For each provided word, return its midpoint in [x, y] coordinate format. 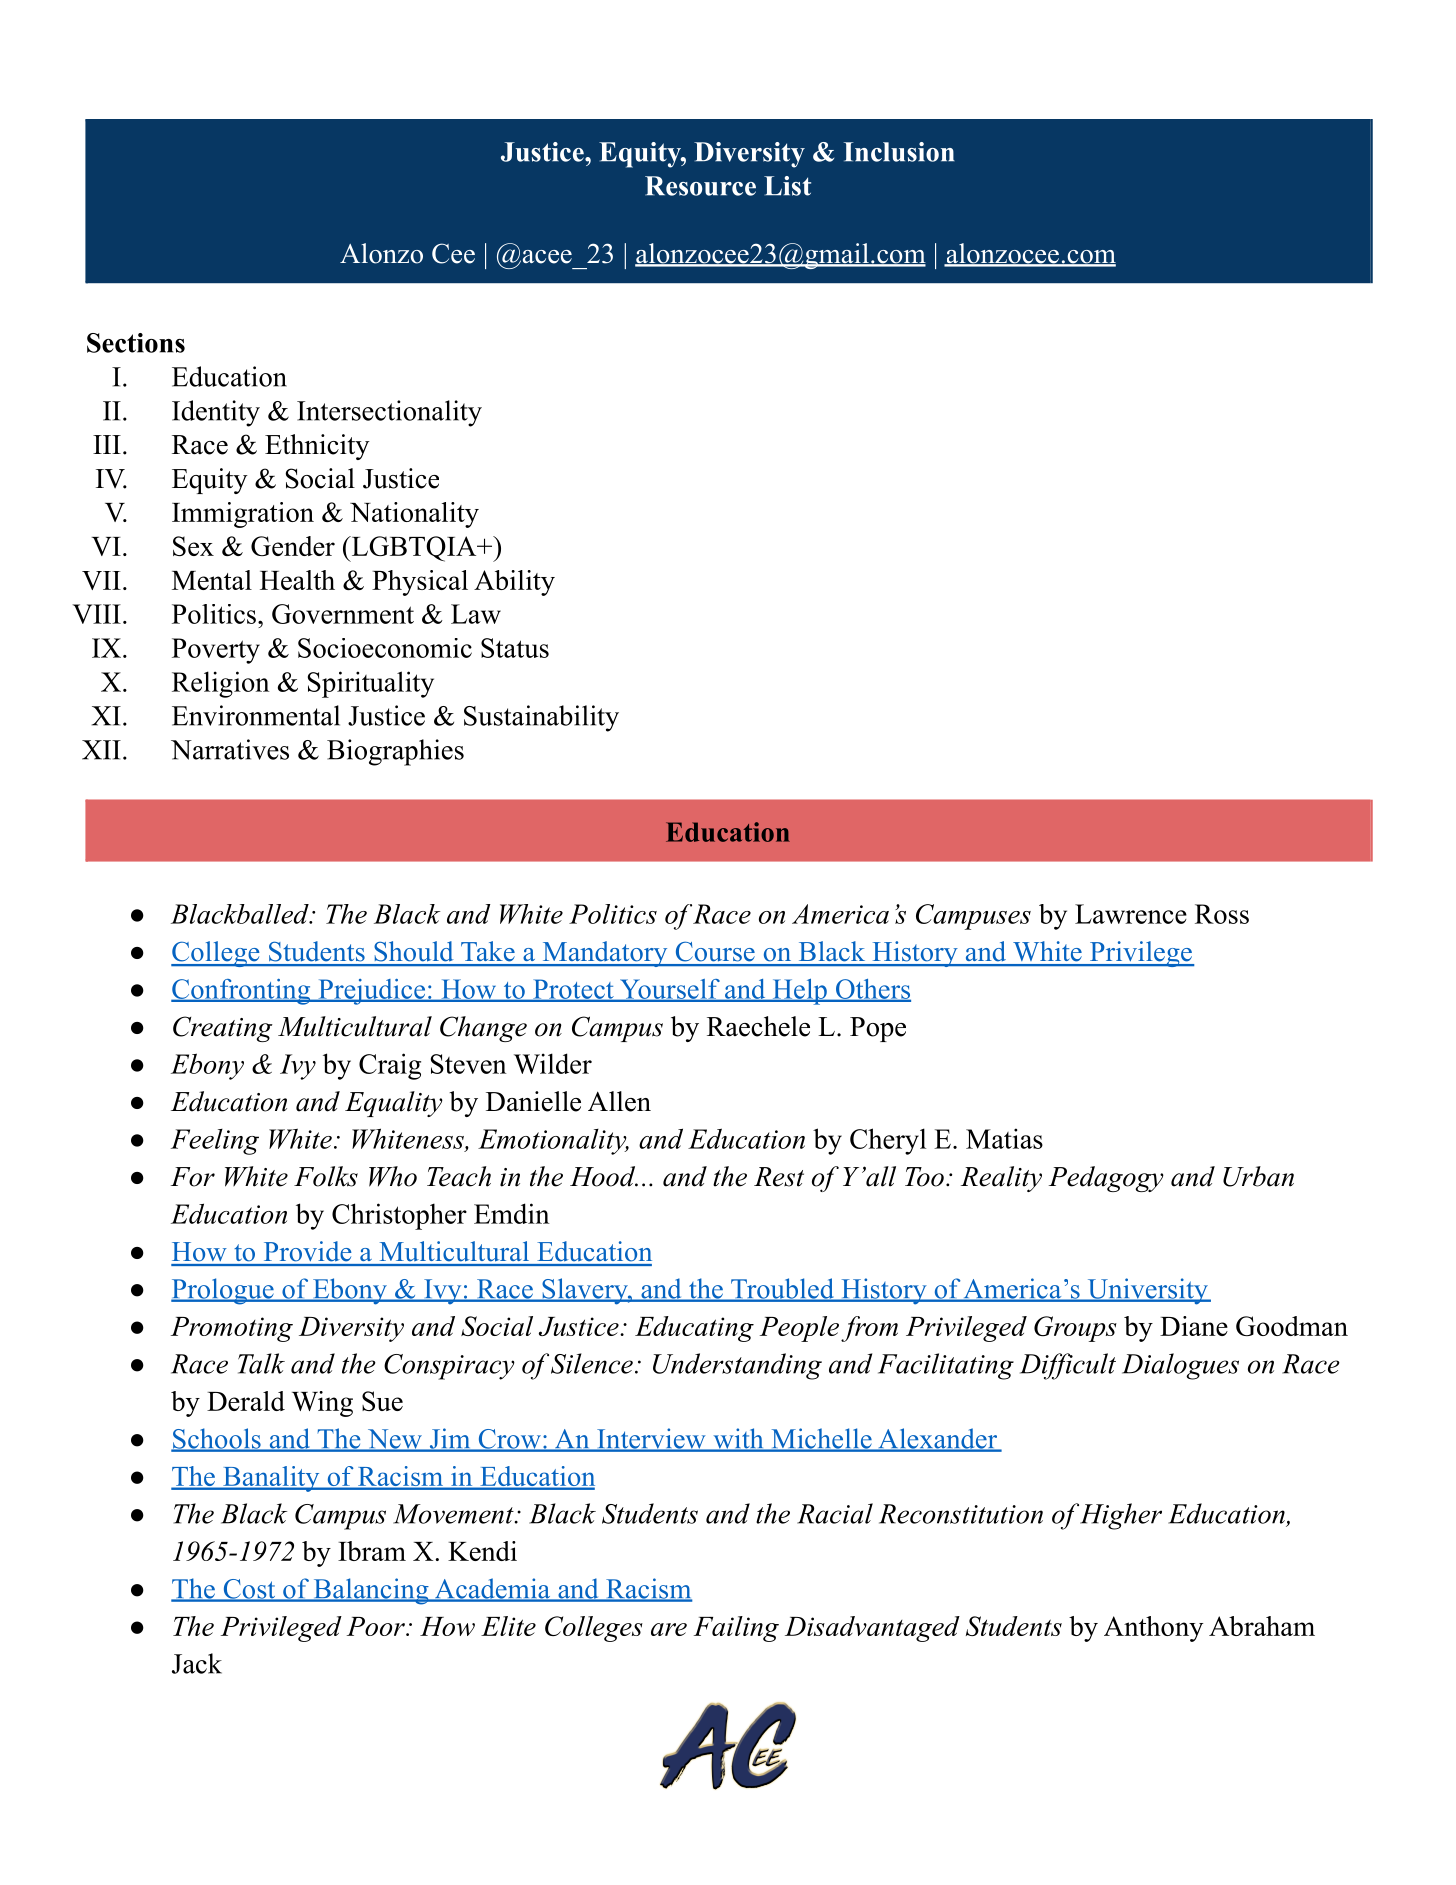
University [1147, 1291]
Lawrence [1131, 914]
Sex [193, 546]
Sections [136, 343]
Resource [700, 186]
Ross [1222, 914]
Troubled [782, 1289]
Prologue [223, 1291]
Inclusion [899, 152]
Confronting [242, 992]
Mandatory [605, 954]
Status [515, 648]
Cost [249, 1590]
